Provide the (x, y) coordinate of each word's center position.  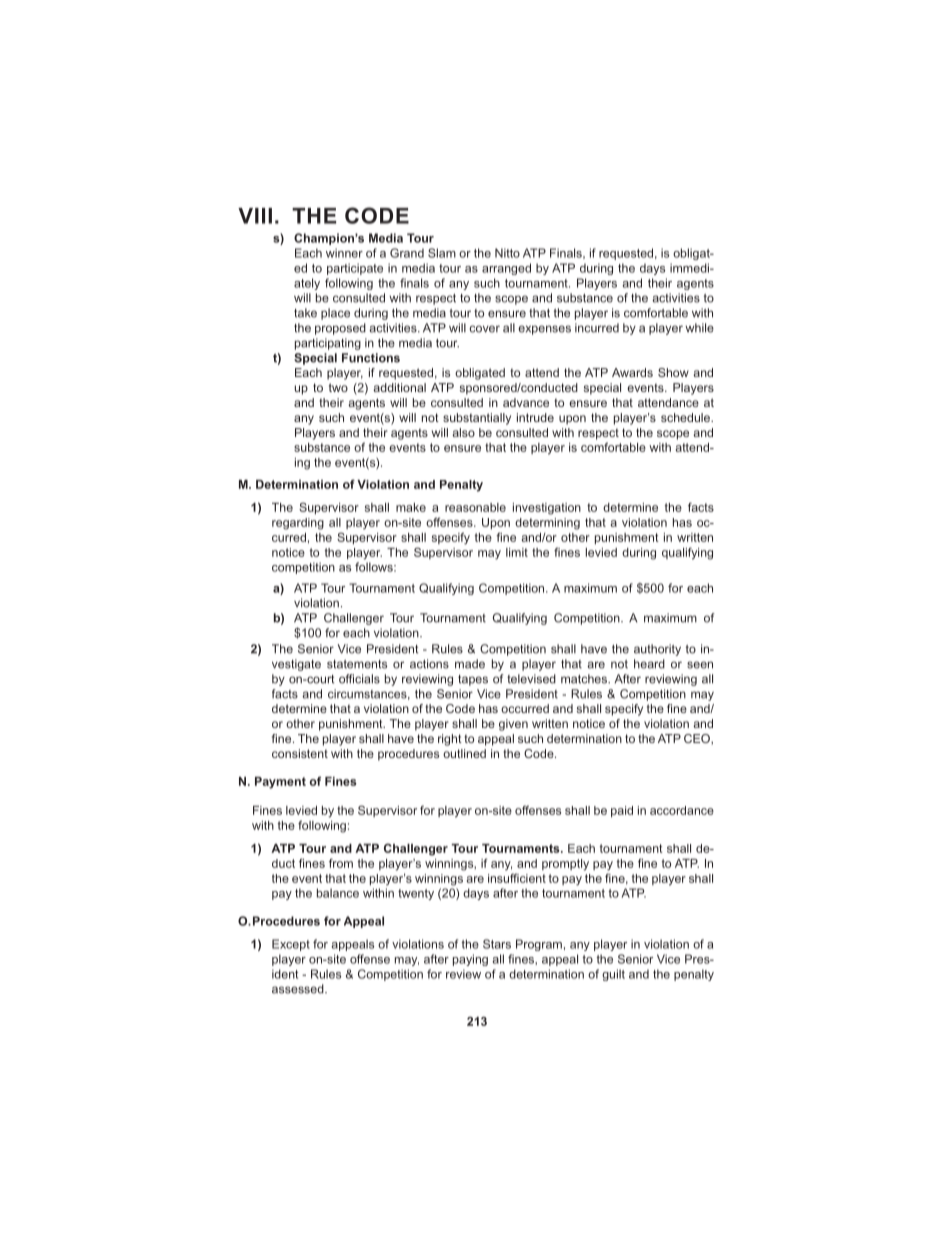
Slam (442, 253)
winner (344, 253)
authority (657, 650)
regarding (298, 524)
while (699, 328)
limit (517, 552)
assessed (299, 989)
